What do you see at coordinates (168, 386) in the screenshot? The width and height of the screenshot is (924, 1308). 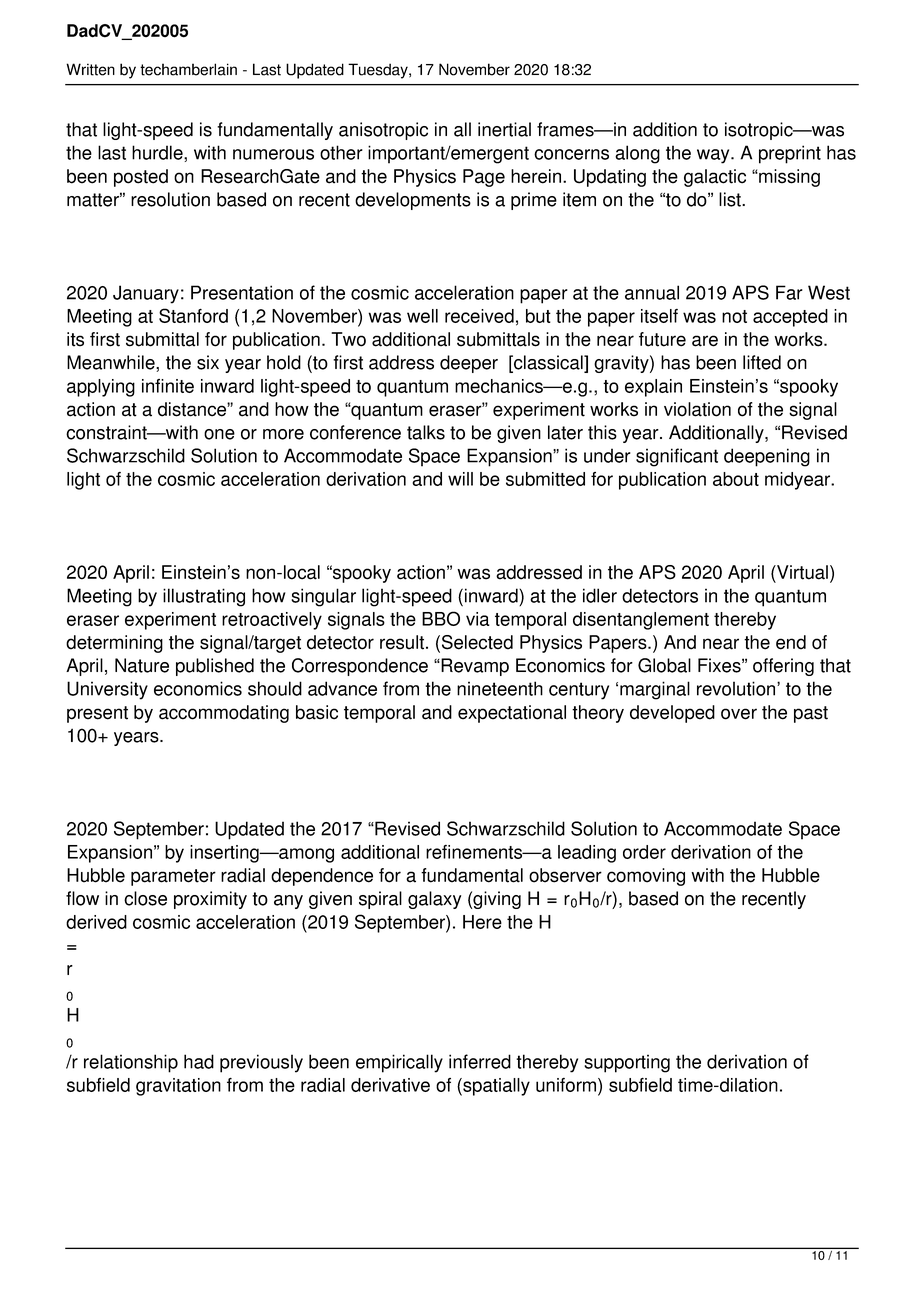 I see `infinite` at bounding box center [168, 386].
